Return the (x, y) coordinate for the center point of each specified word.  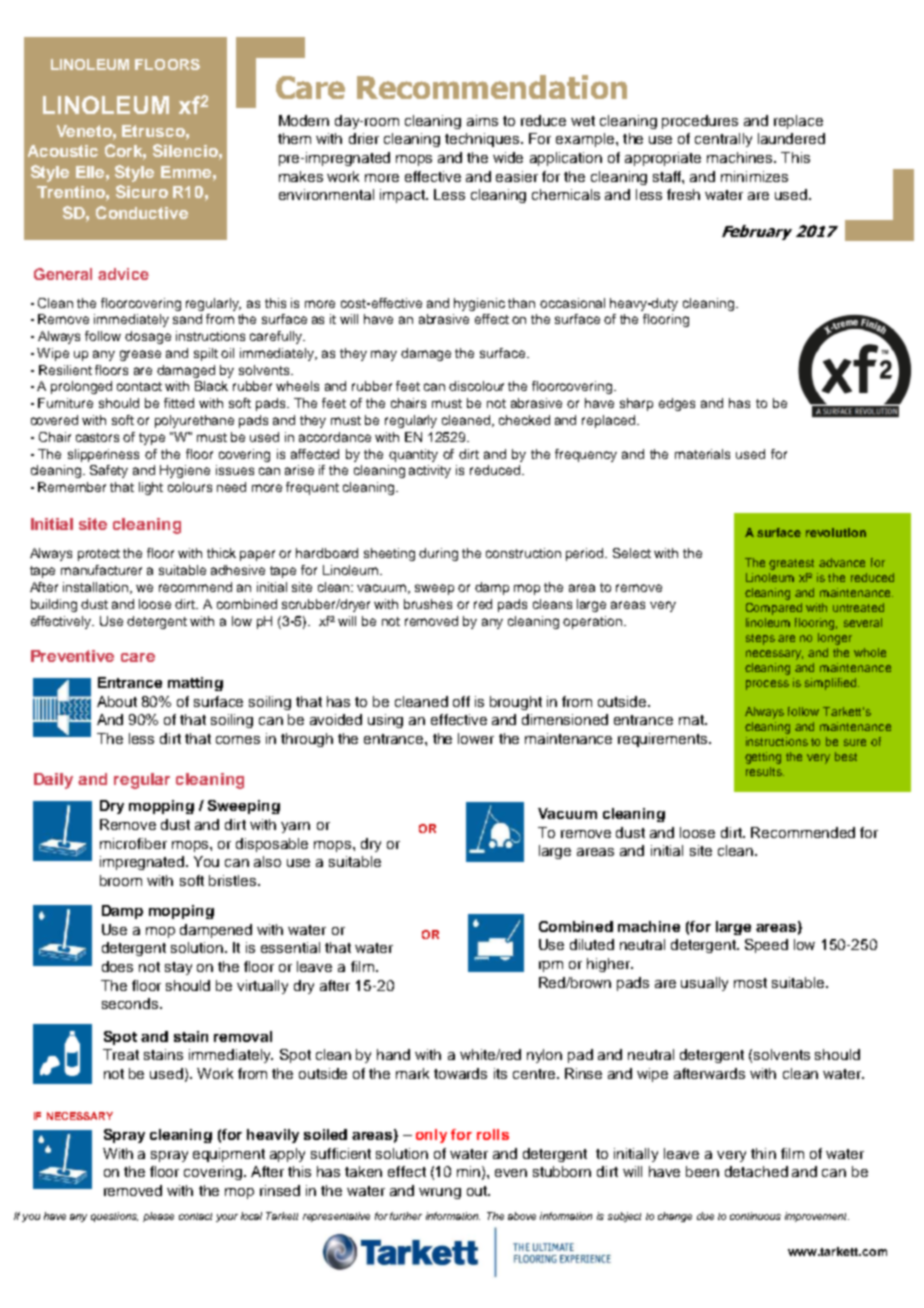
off (461, 701)
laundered (791, 138)
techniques (483, 140)
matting (195, 684)
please (158, 1217)
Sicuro (142, 191)
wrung (440, 1193)
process (767, 685)
